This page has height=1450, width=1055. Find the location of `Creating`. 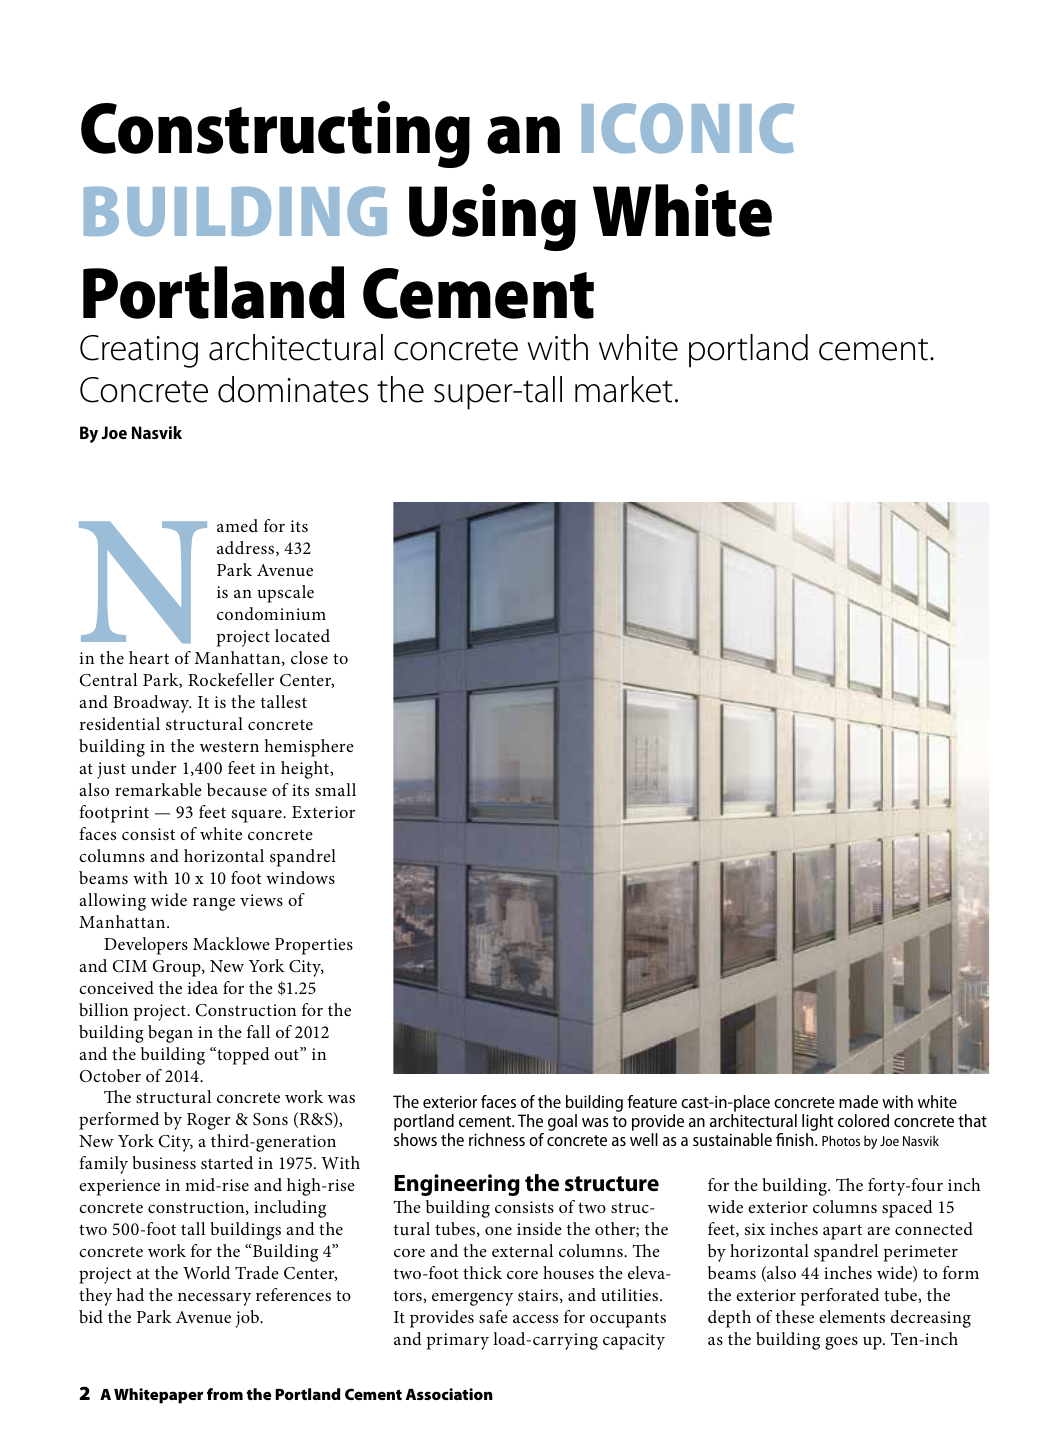

Creating is located at coordinates (139, 351).
